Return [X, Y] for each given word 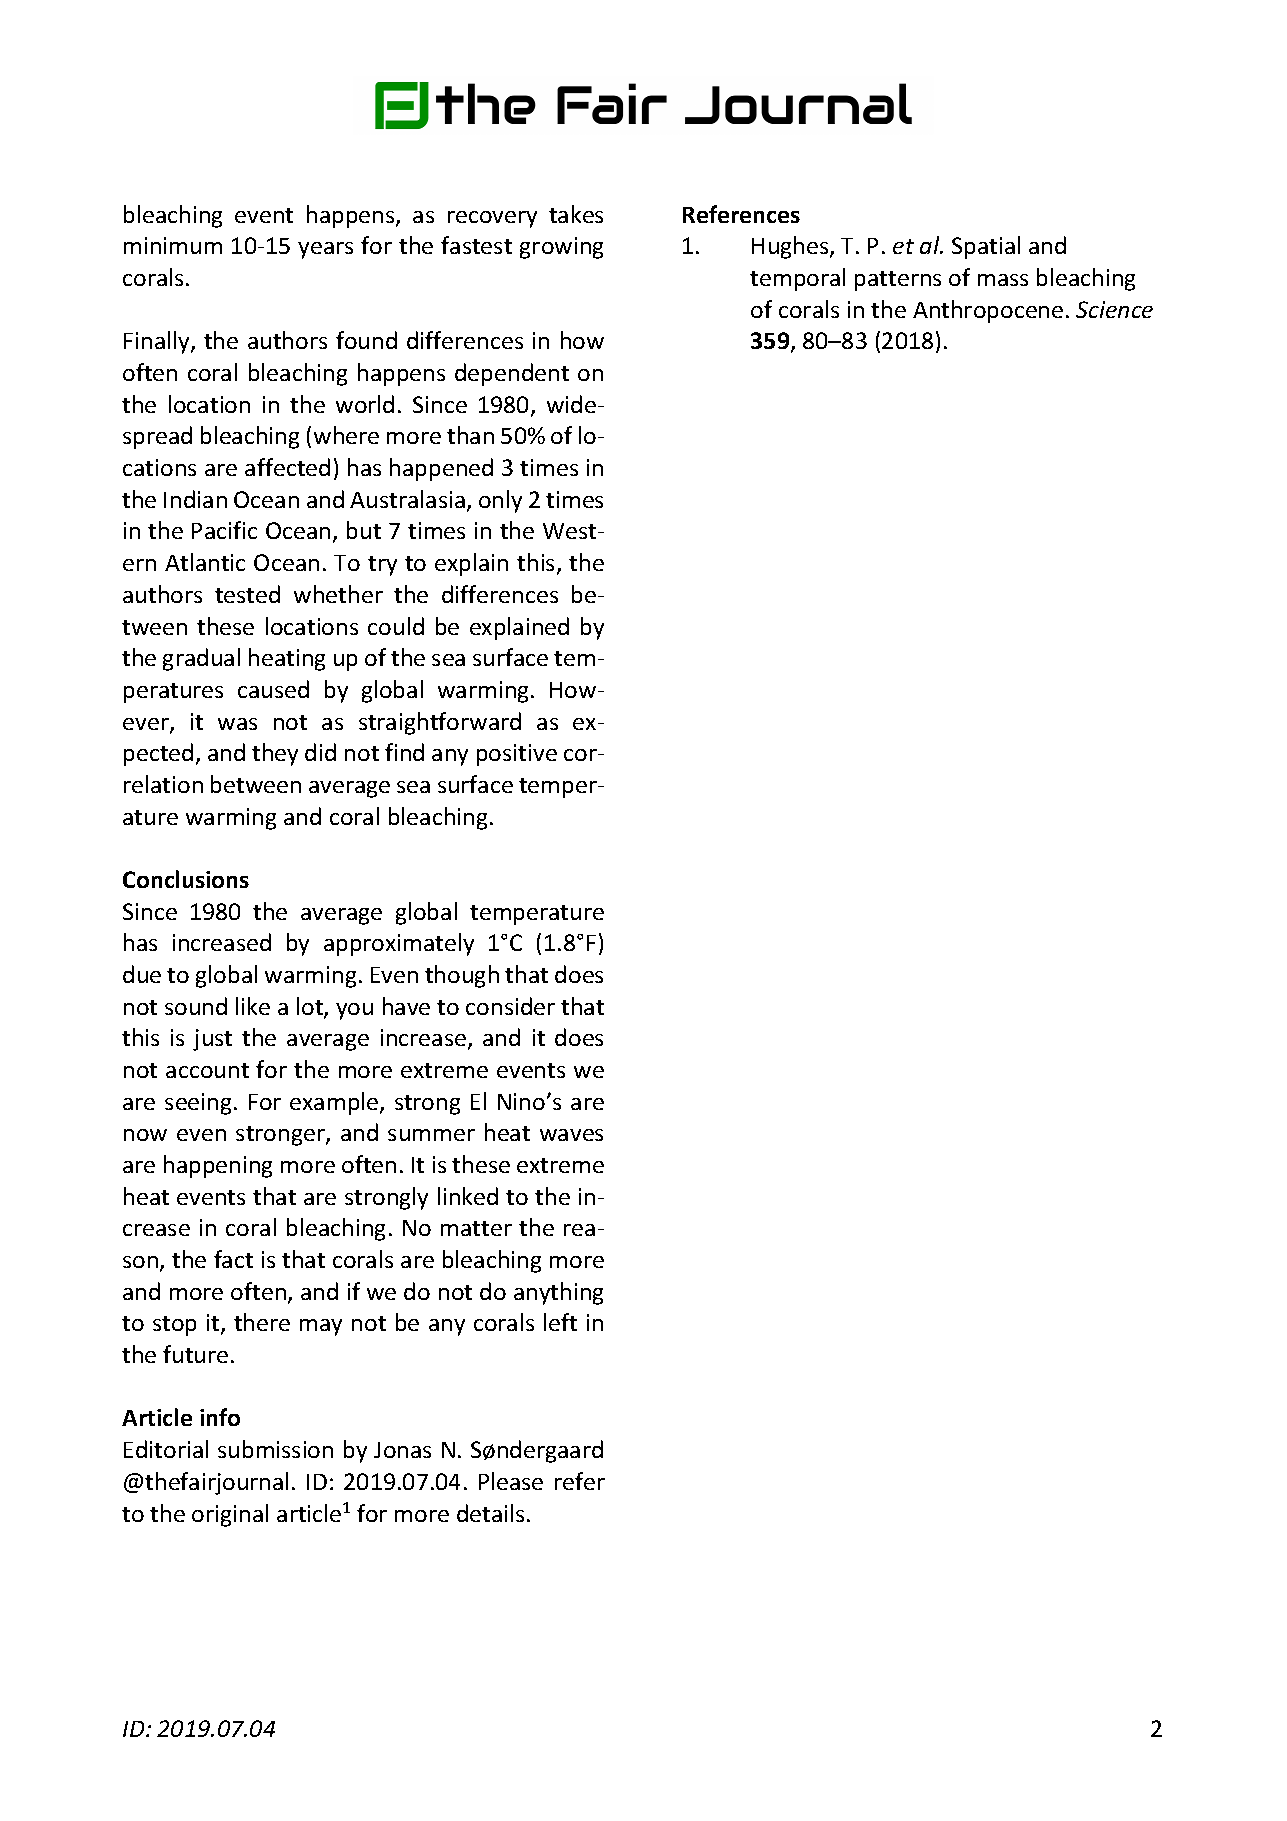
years [325, 250]
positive [517, 755]
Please [511, 1481]
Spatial [986, 247]
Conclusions [186, 879]
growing [561, 248]
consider [510, 1006]
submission [275, 1449]
